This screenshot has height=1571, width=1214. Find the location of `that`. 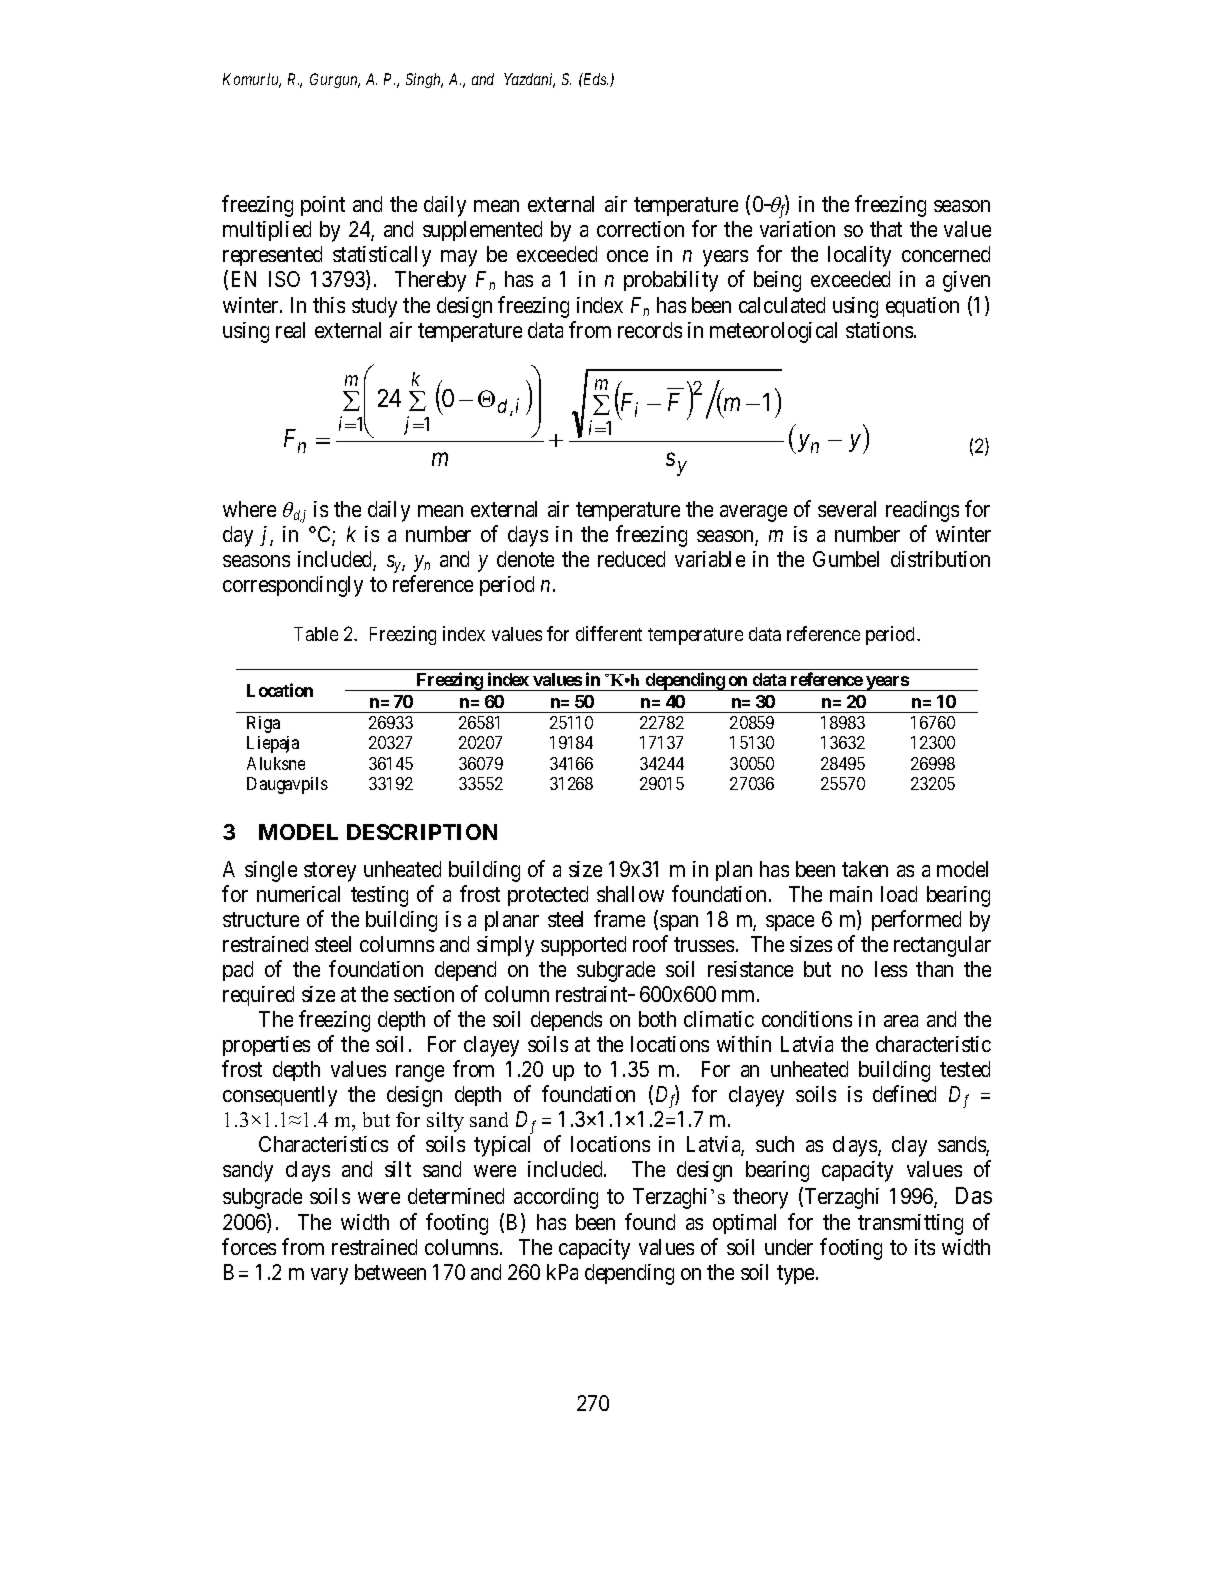

that is located at coordinates (886, 229).
